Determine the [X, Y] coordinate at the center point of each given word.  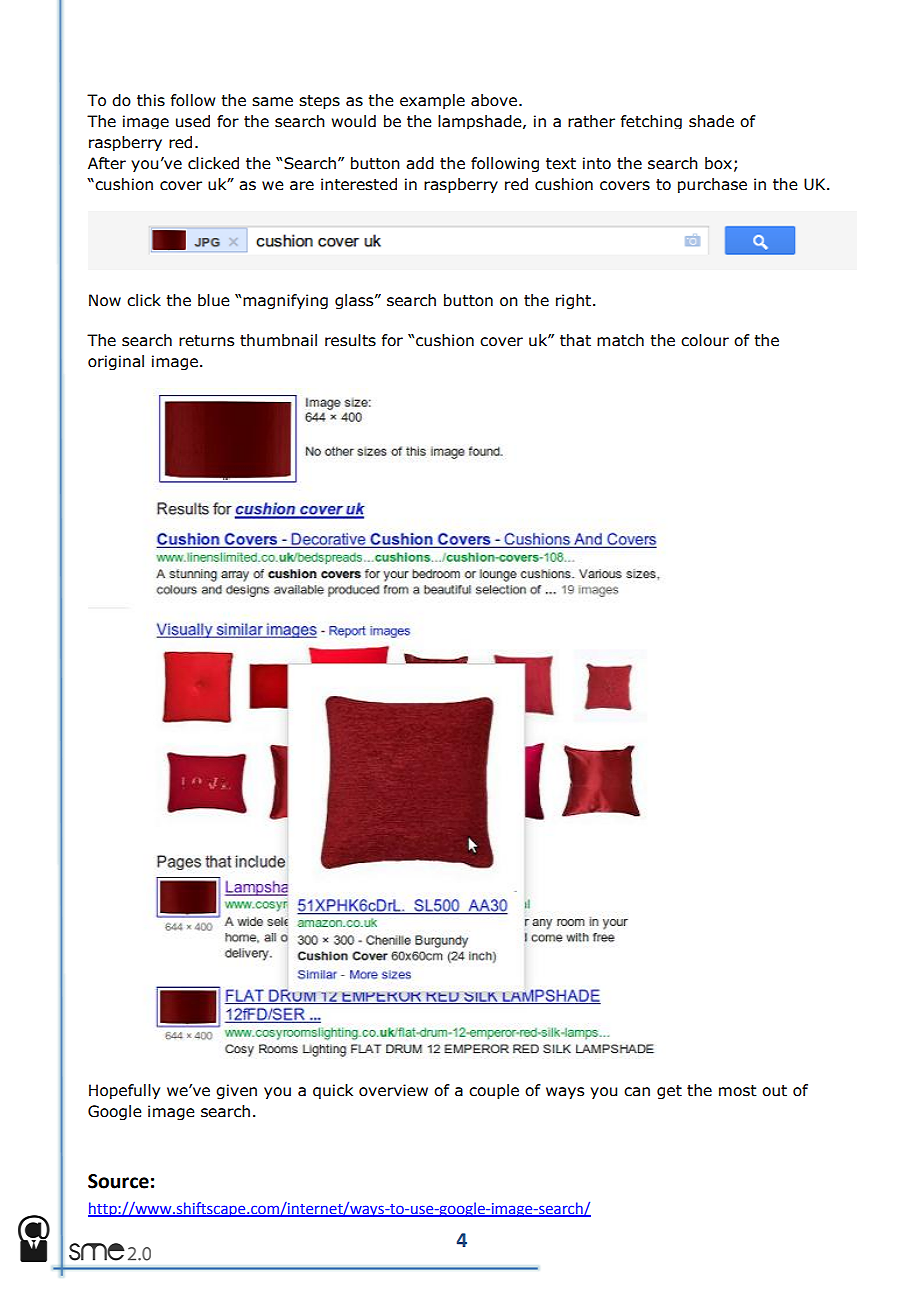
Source [118, 1181]
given [236, 1091]
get [669, 1092]
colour [705, 340]
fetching [651, 122]
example [432, 101]
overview [393, 1090]
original [116, 362]
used [193, 121]
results [350, 340]
